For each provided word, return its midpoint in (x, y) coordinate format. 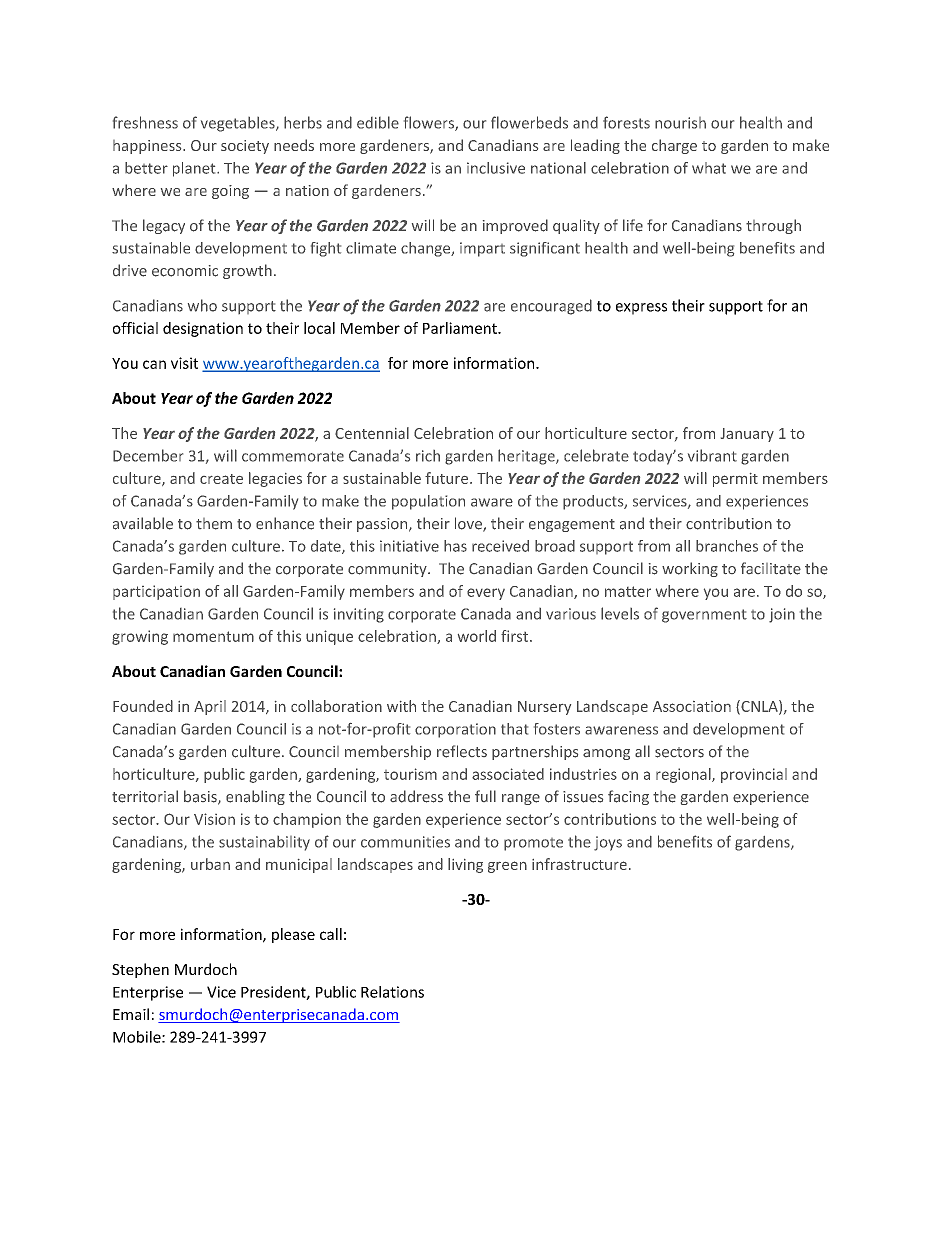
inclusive (496, 168)
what (709, 168)
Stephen (140, 970)
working (690, 569)
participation (156, 592)
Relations (392, 992)
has (455, 546)
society (245, 147)
